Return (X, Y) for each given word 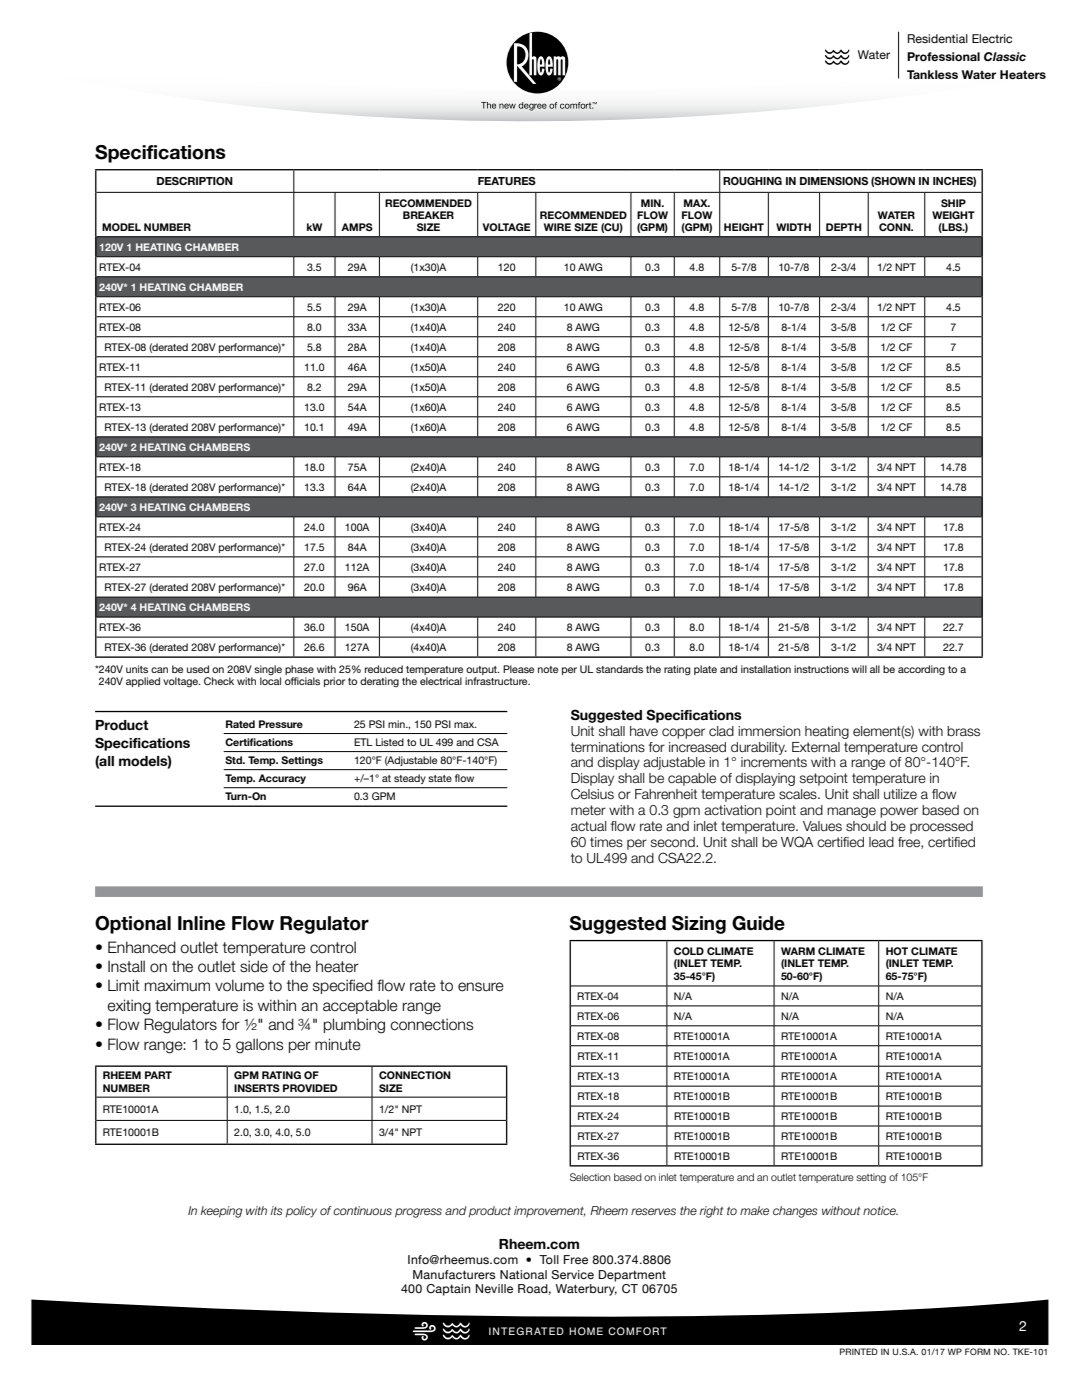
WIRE (557, 227)
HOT (897, 951)
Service (572, 1274)
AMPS (357, 227)
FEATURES (507, 181)
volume (239, 985)
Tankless (932, 74)
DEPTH (844, 227)
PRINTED (859, 1351)
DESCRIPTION (195, 181)
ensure (481, 987)
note (548, 669)
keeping (222, 1212)
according (921, 670)
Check (219, 681)
